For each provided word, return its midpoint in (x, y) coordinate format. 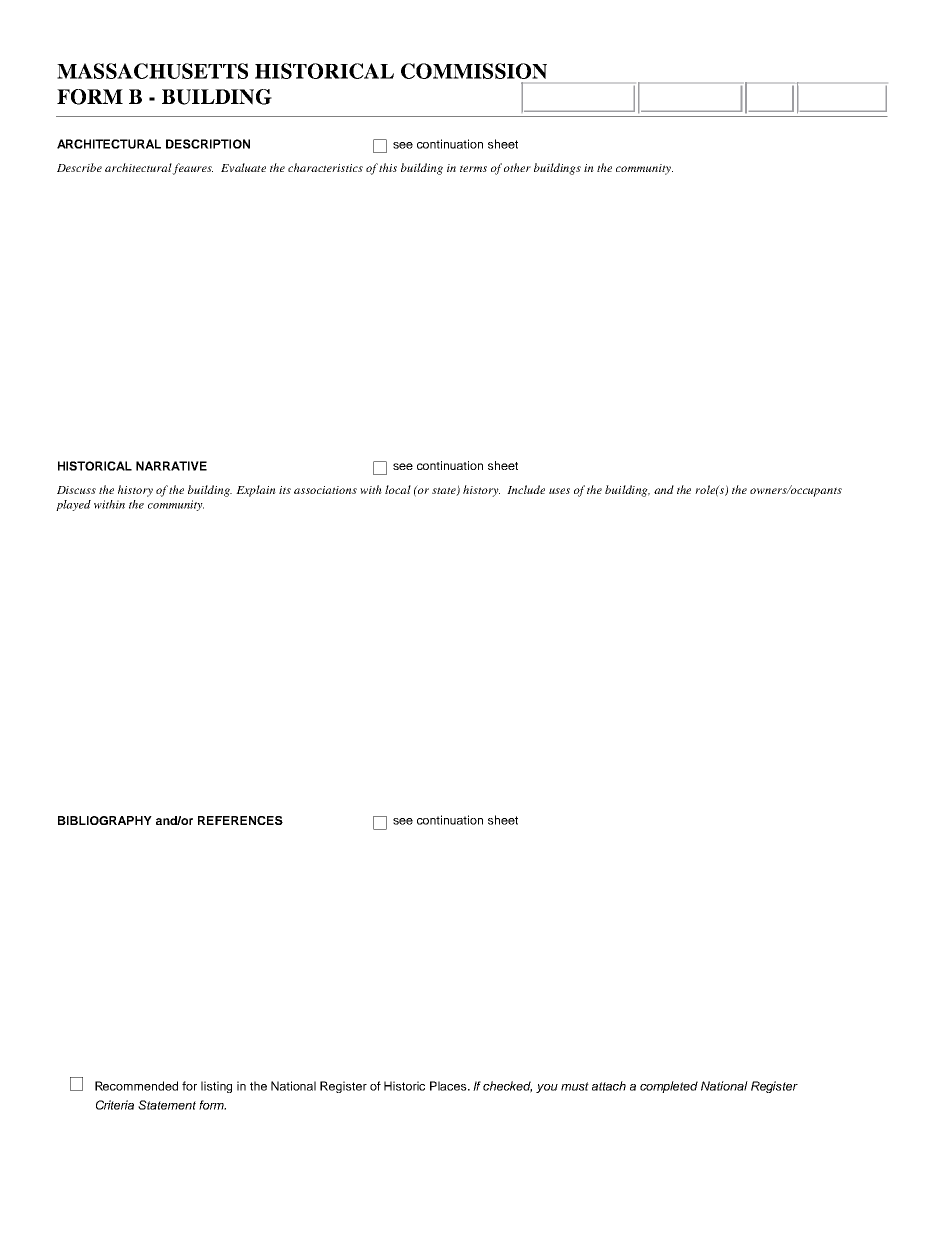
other (517, 167)
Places (449, 1086)
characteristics (325, 167)
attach (609, 1086)
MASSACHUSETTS (152, 71)
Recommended (136, 1086)
